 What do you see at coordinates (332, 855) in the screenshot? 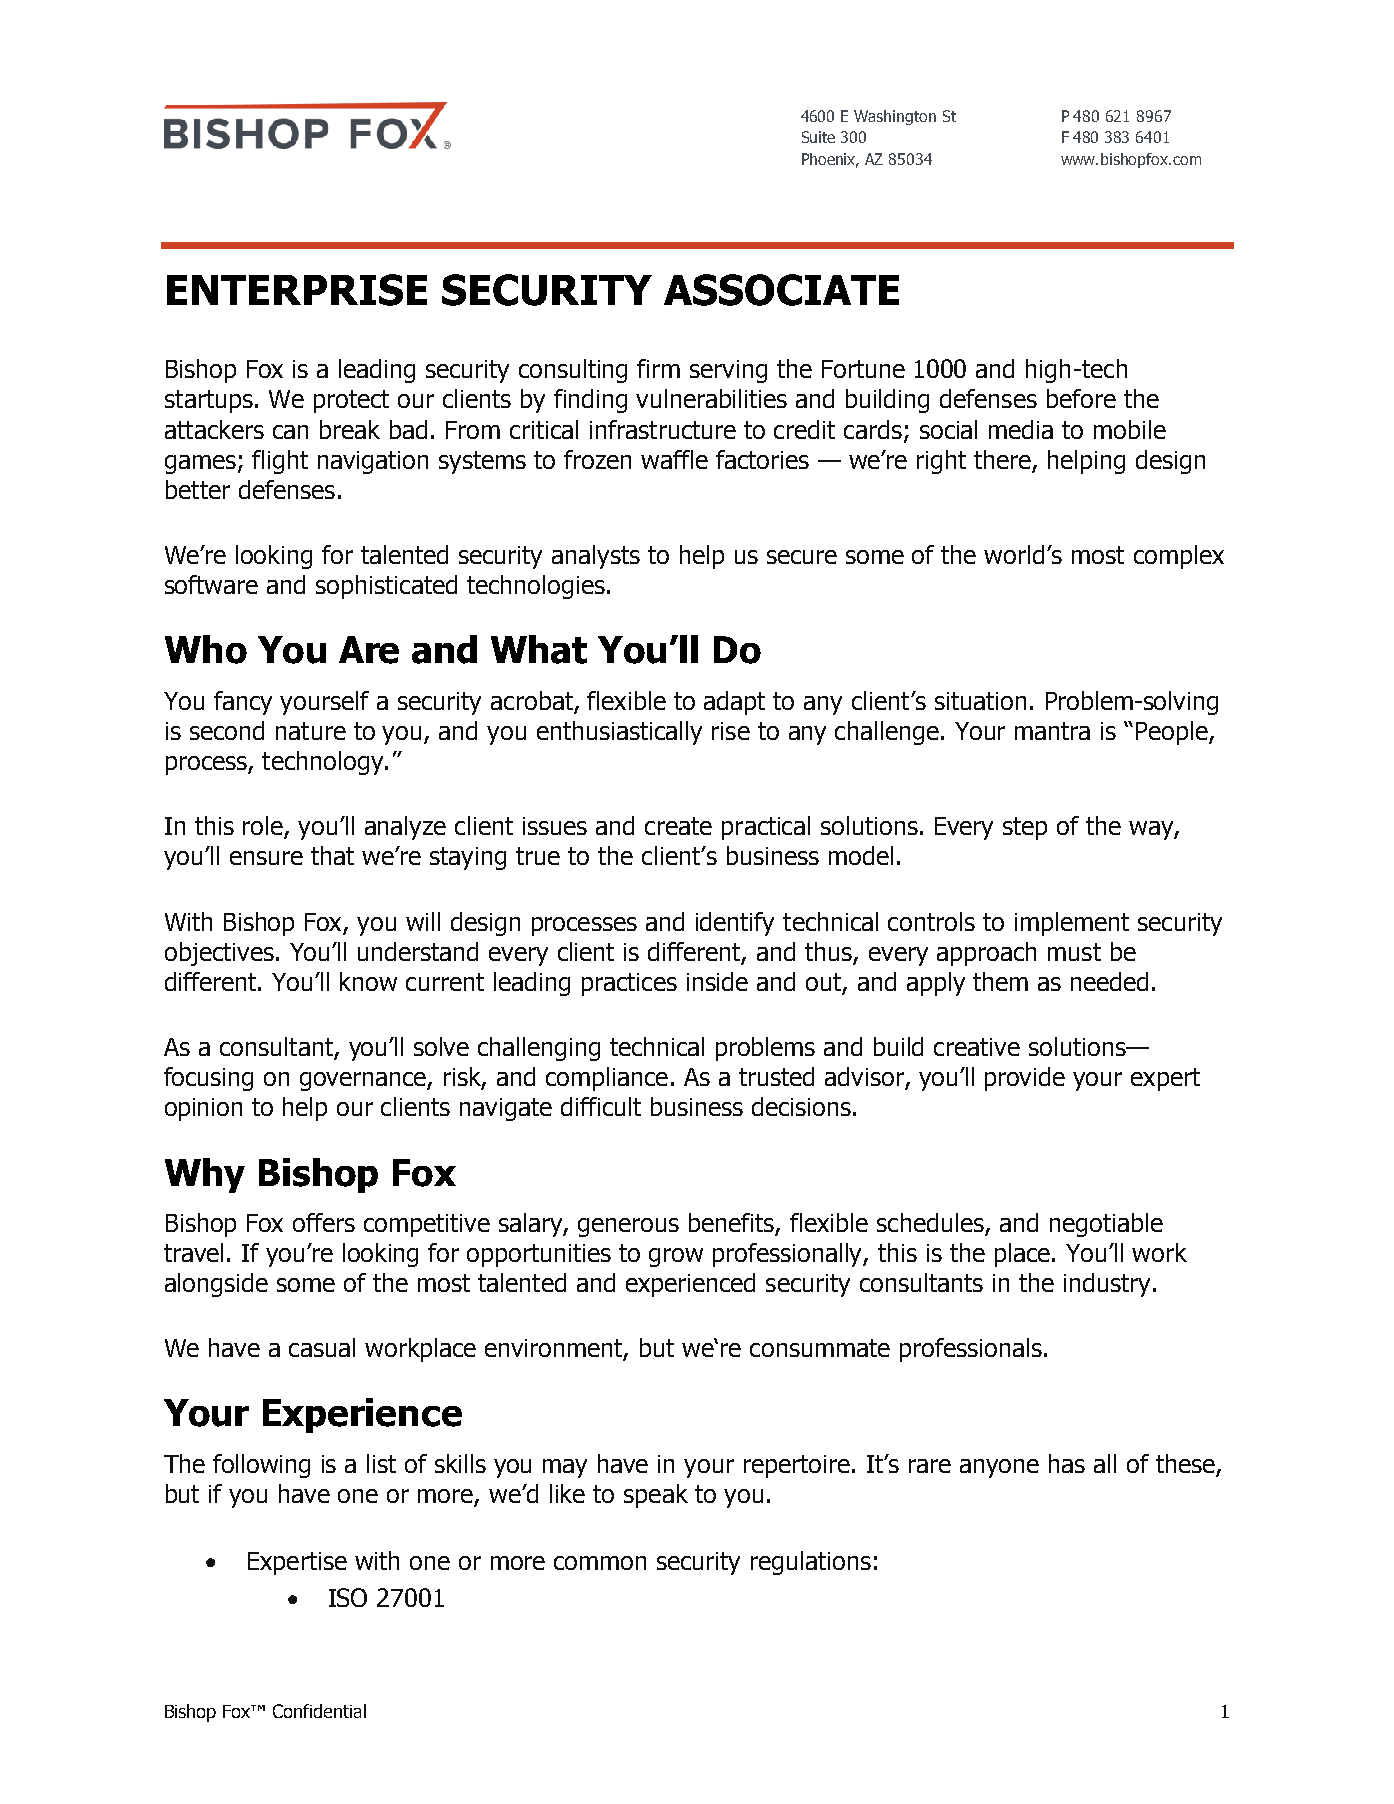
I see `that` at bounding box center [332, 855].
